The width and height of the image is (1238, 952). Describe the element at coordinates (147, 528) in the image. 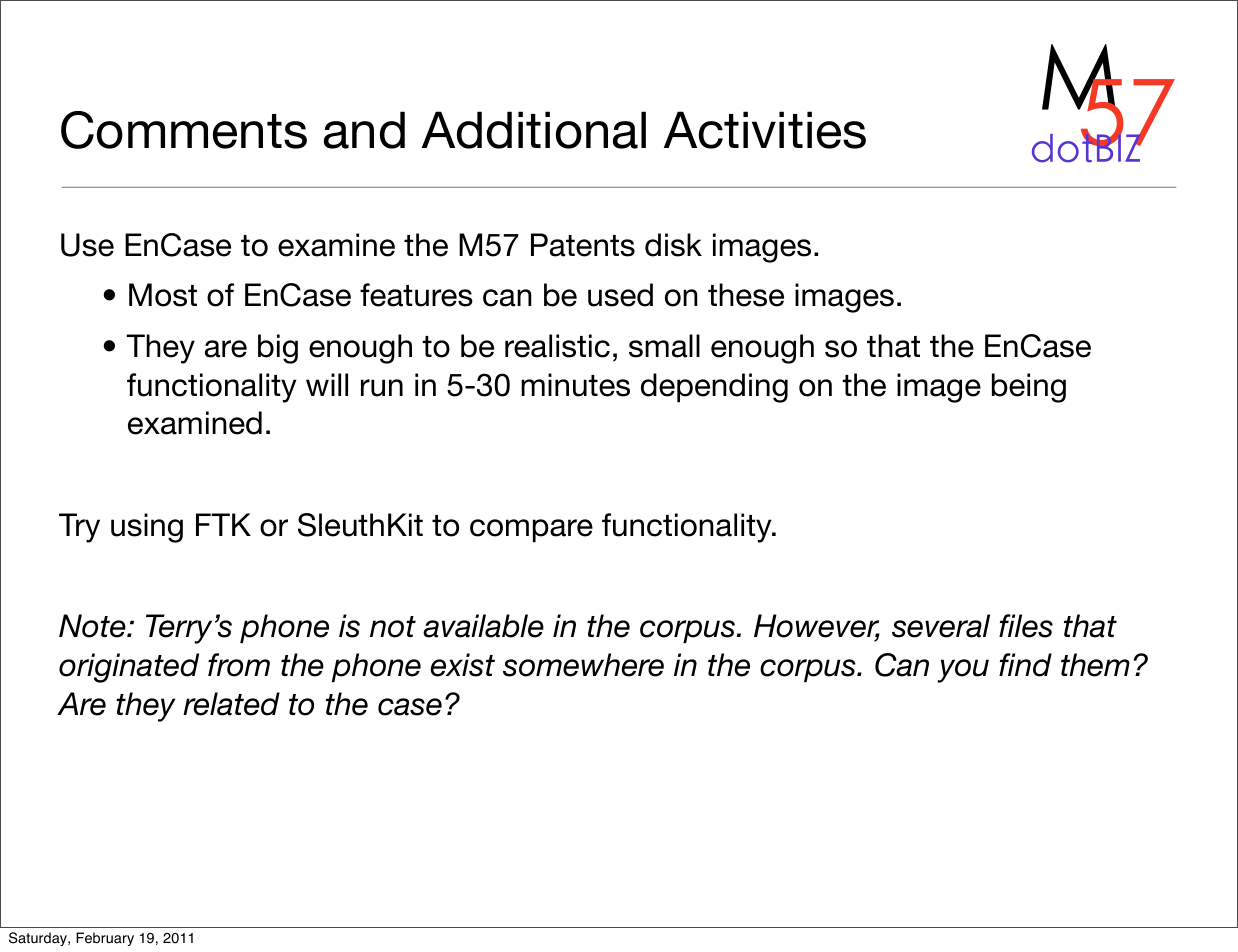

I see `using` at that location.
